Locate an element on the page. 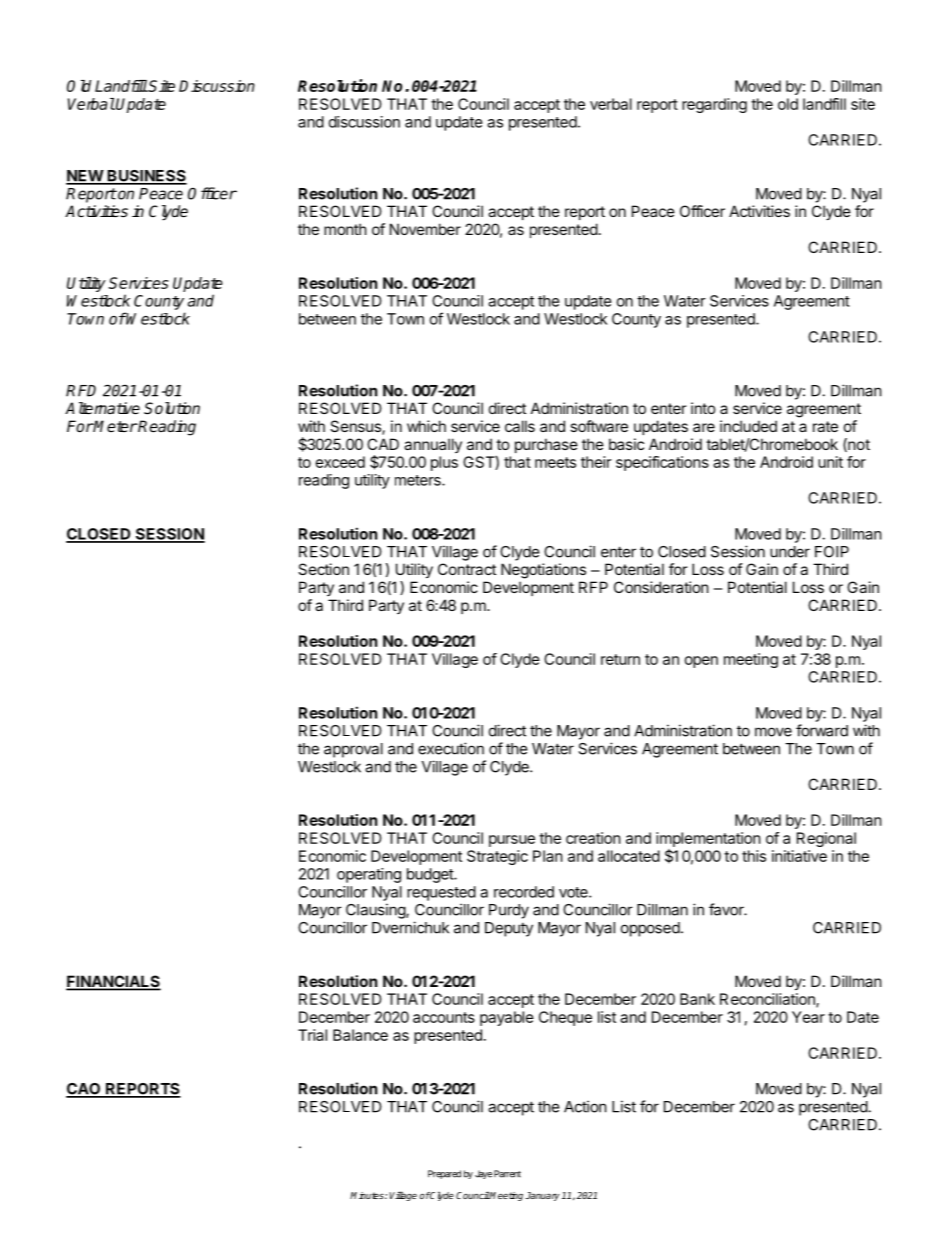 The image size is (952, 1233). November is located at coordinates (425, 229).
